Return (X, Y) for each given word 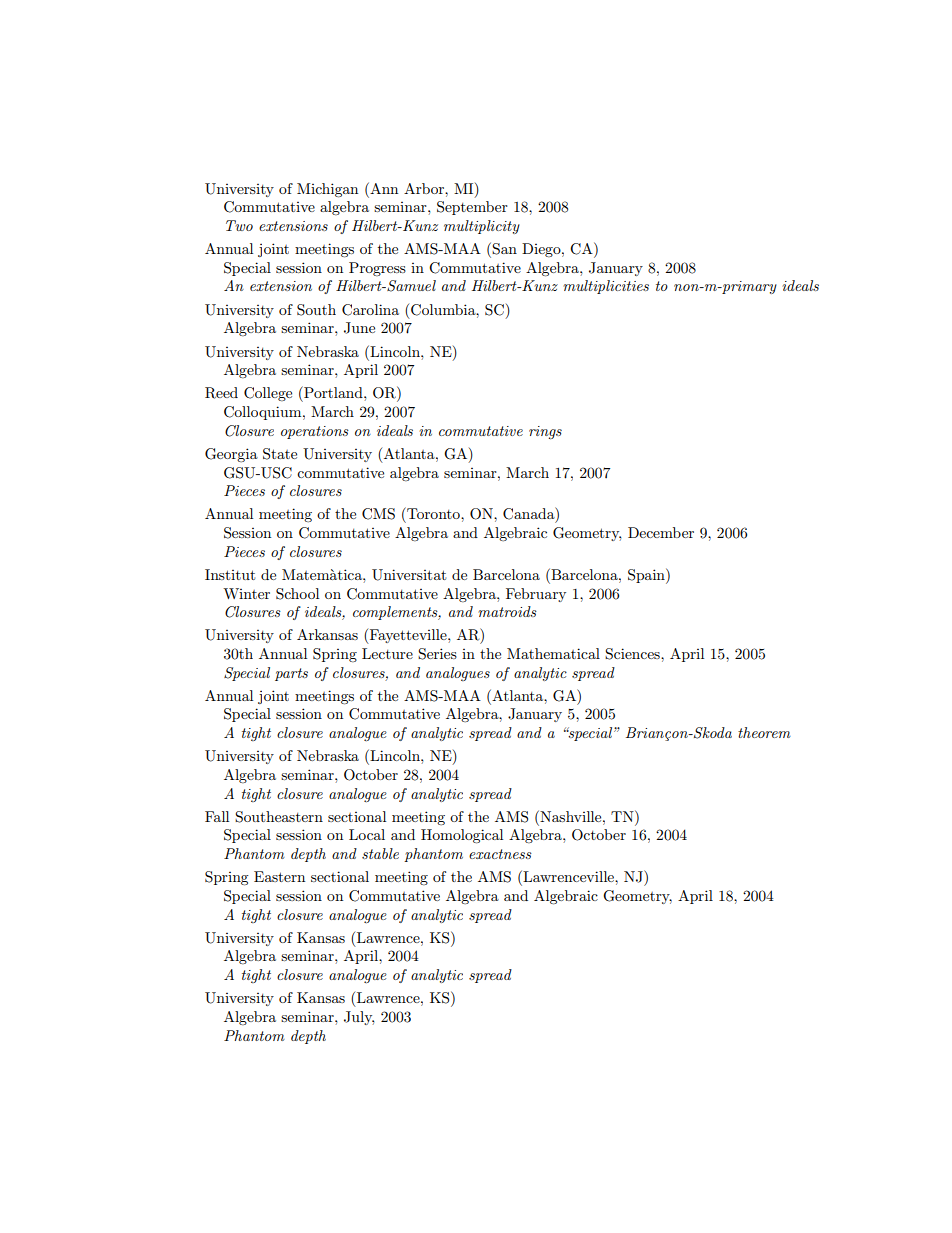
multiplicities (606, 287)
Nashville (571, 816)
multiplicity (482, 227)
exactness (500, 854)
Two (239, 225)
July (359, 1018)
